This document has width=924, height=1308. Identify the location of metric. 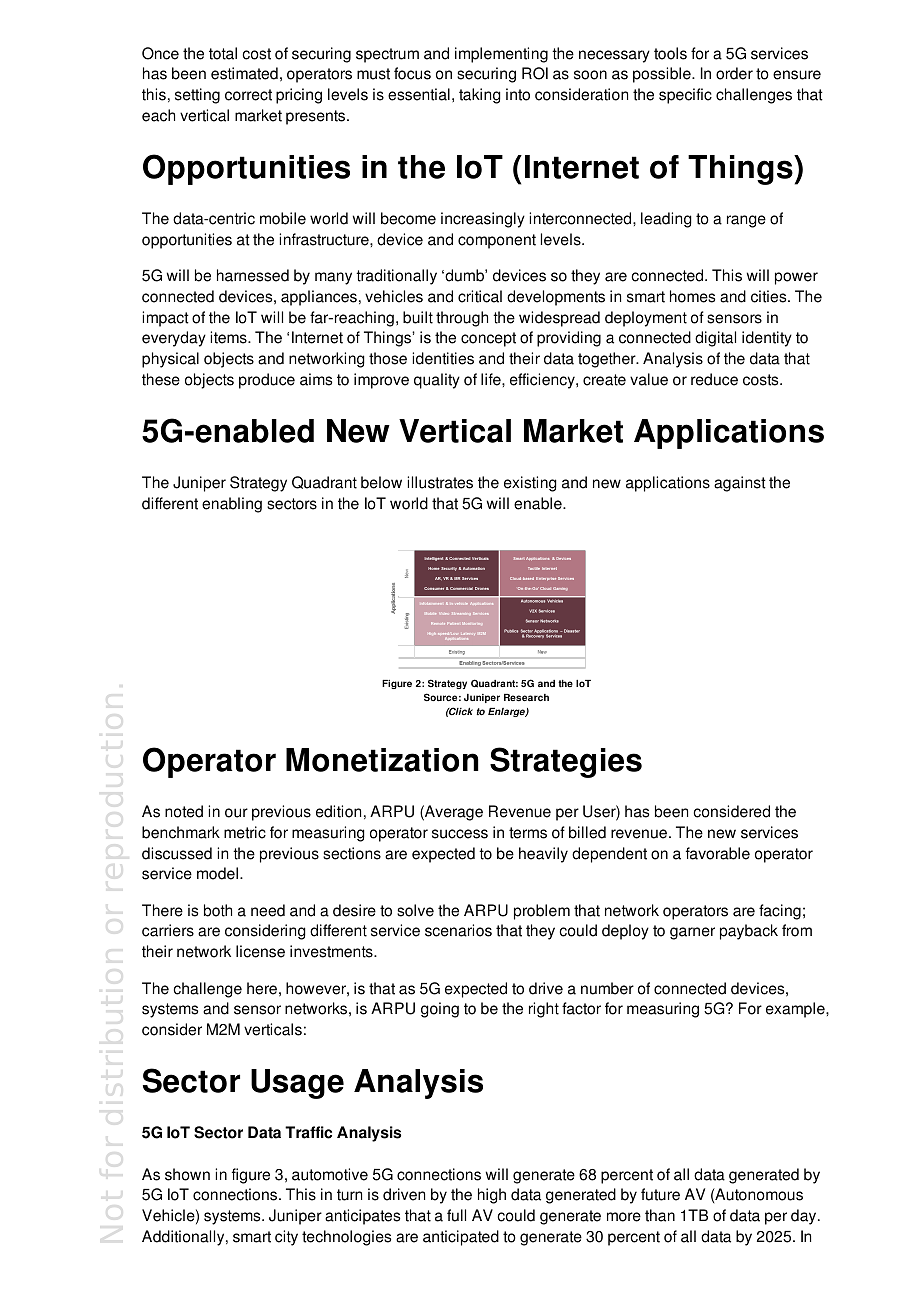
(245, 832).
